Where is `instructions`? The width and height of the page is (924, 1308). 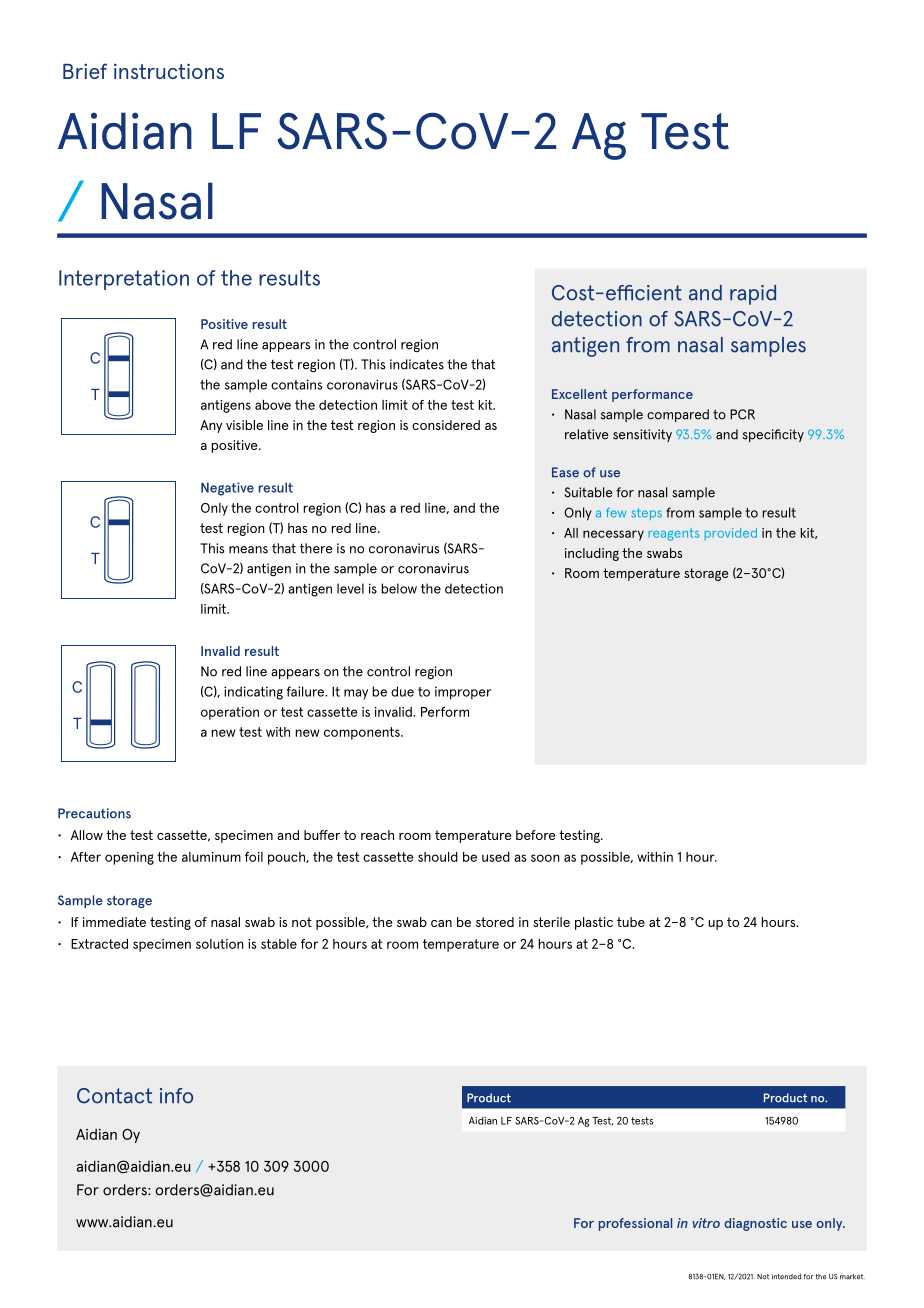
instructions is located at coordinates (169, 71).
